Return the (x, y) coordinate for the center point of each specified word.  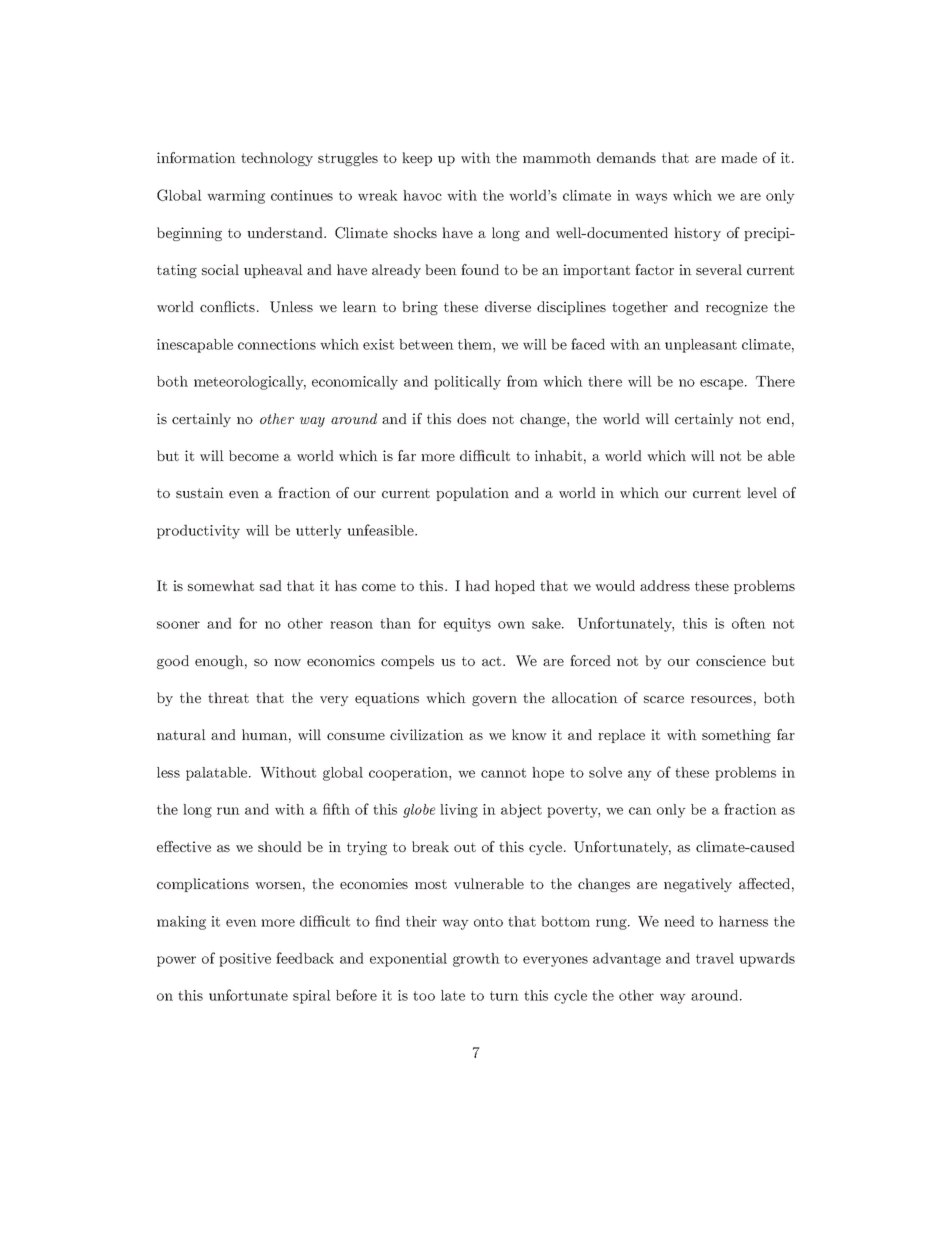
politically (467, 383)
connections (277, 344)
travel (715, 958)
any (640, 775)
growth (476, 960)
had (477, 585)
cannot (503, 773)
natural (181, 734)
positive (245, 960)
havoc (422, 195)
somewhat (221, 585)
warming (236, 197)
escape (723, 384)
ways (651, 198)
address (665, 585)
